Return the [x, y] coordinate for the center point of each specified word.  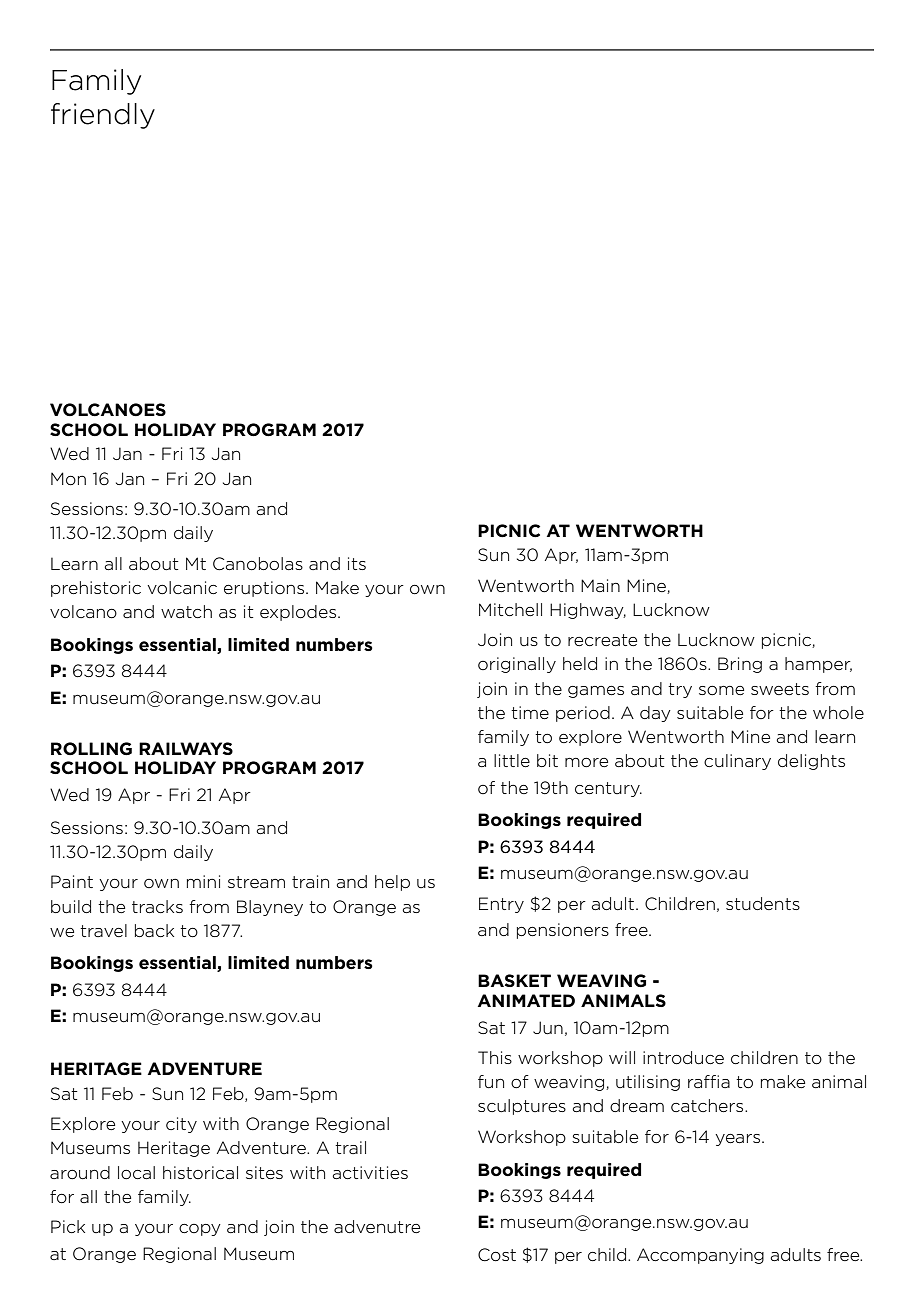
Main [600, 585]
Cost [497, 1255]
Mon [68, 479]
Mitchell [510, 609]
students [763, 903]
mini [203, 881]
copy [200, 1230]
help [392, 883]
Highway [588, 611]
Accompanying [700, 1256]
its [357, 563]
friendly [103, 116]
